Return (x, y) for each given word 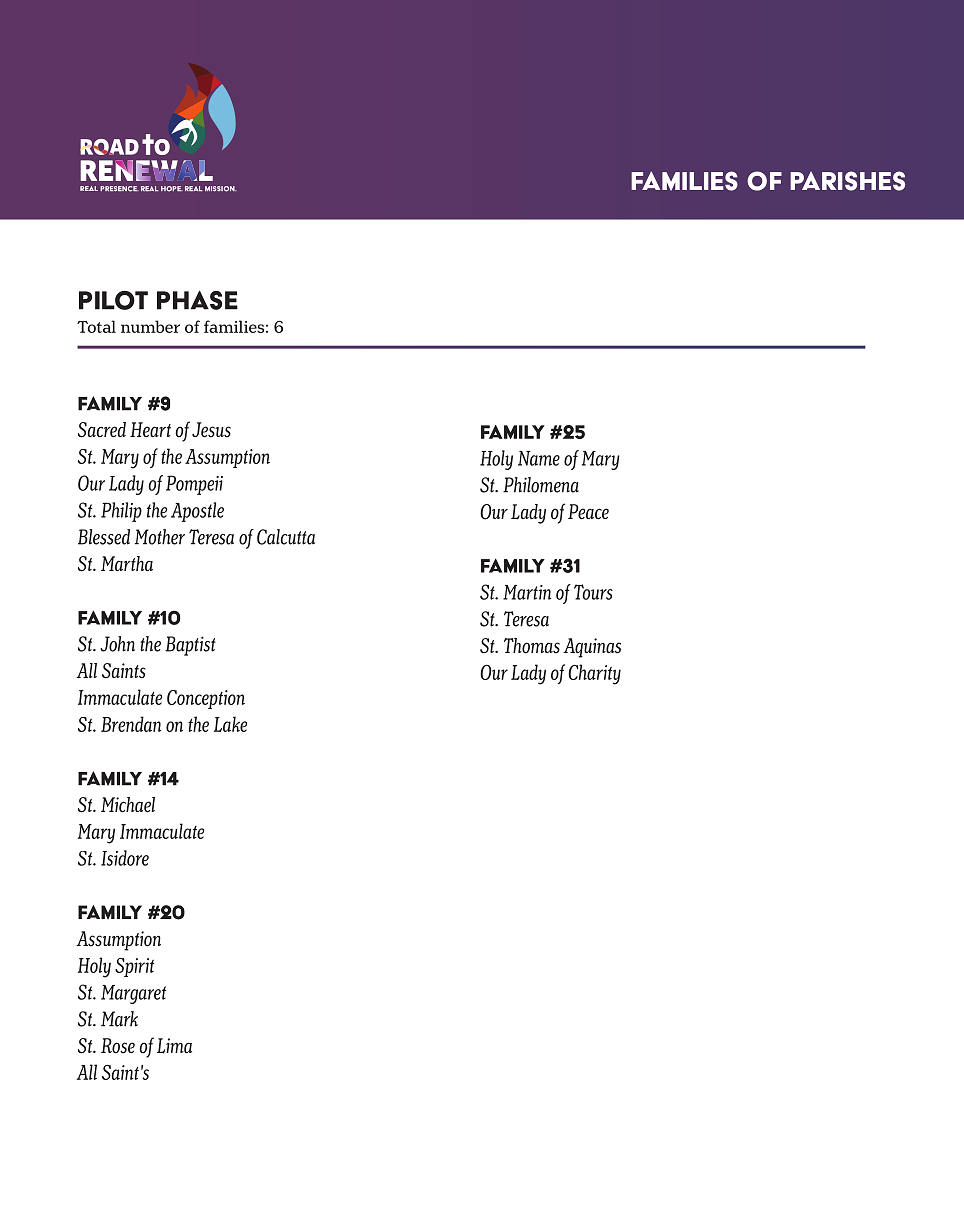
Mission (221, 189)
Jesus (211, 430)
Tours (593, 592)
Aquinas (592, 648)
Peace (588, 511)
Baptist (190, 646)
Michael (128, 804)
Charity (594, 674)
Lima (174, 1046)
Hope (172, 189)
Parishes (847, 181)
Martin (527, 592)
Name (539, 458)
